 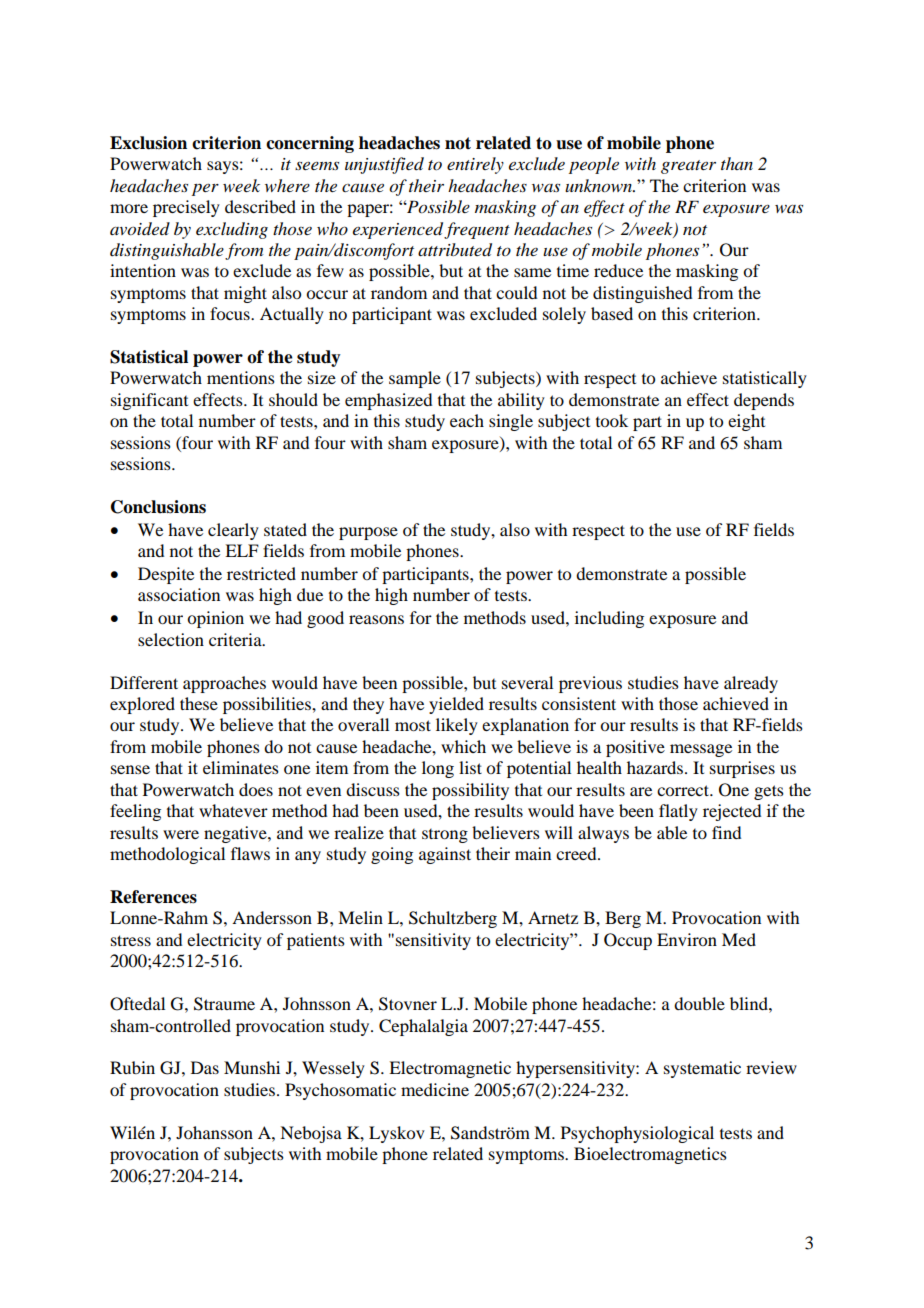 I want to click on medicine, so click(x=435, y=1089).
